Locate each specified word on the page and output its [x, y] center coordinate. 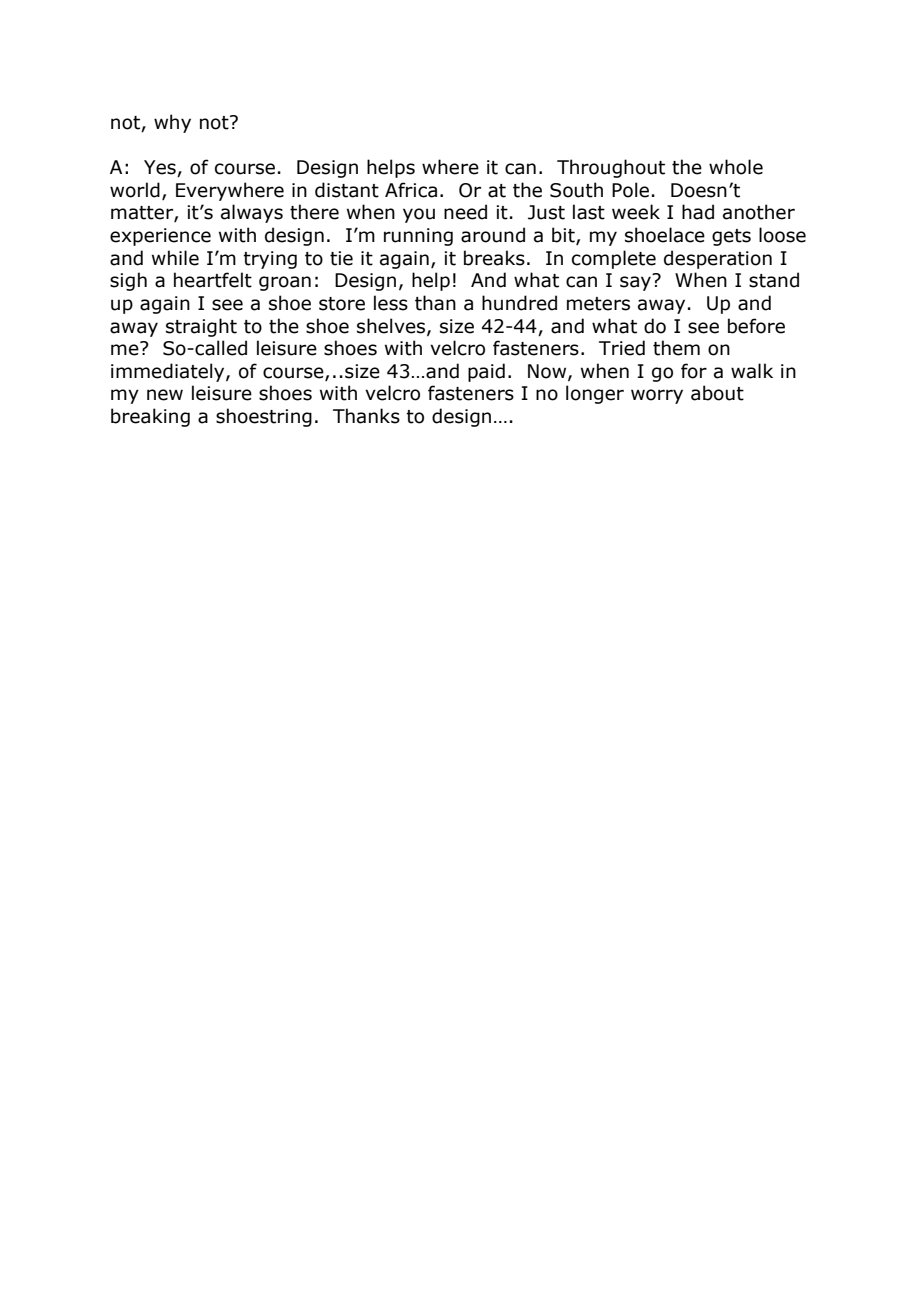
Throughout [611, 168]
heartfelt [213, 280]
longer [595, 394]
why [172, 123]
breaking [150, 417]
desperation [718, 259]
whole [736, 167]
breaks [494, 258]
